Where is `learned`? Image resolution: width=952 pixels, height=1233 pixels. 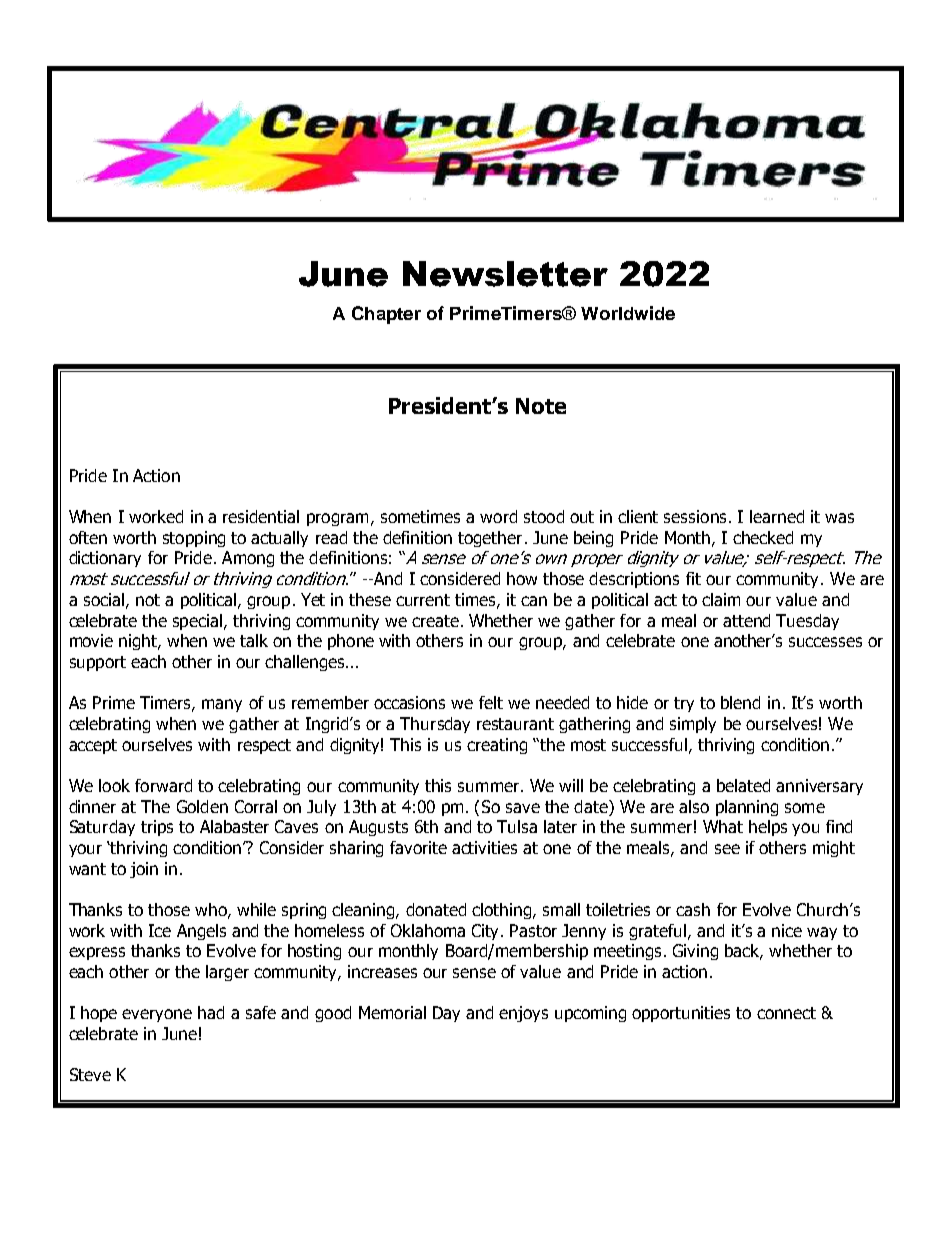
learned is located at coordinates (777, 516).
